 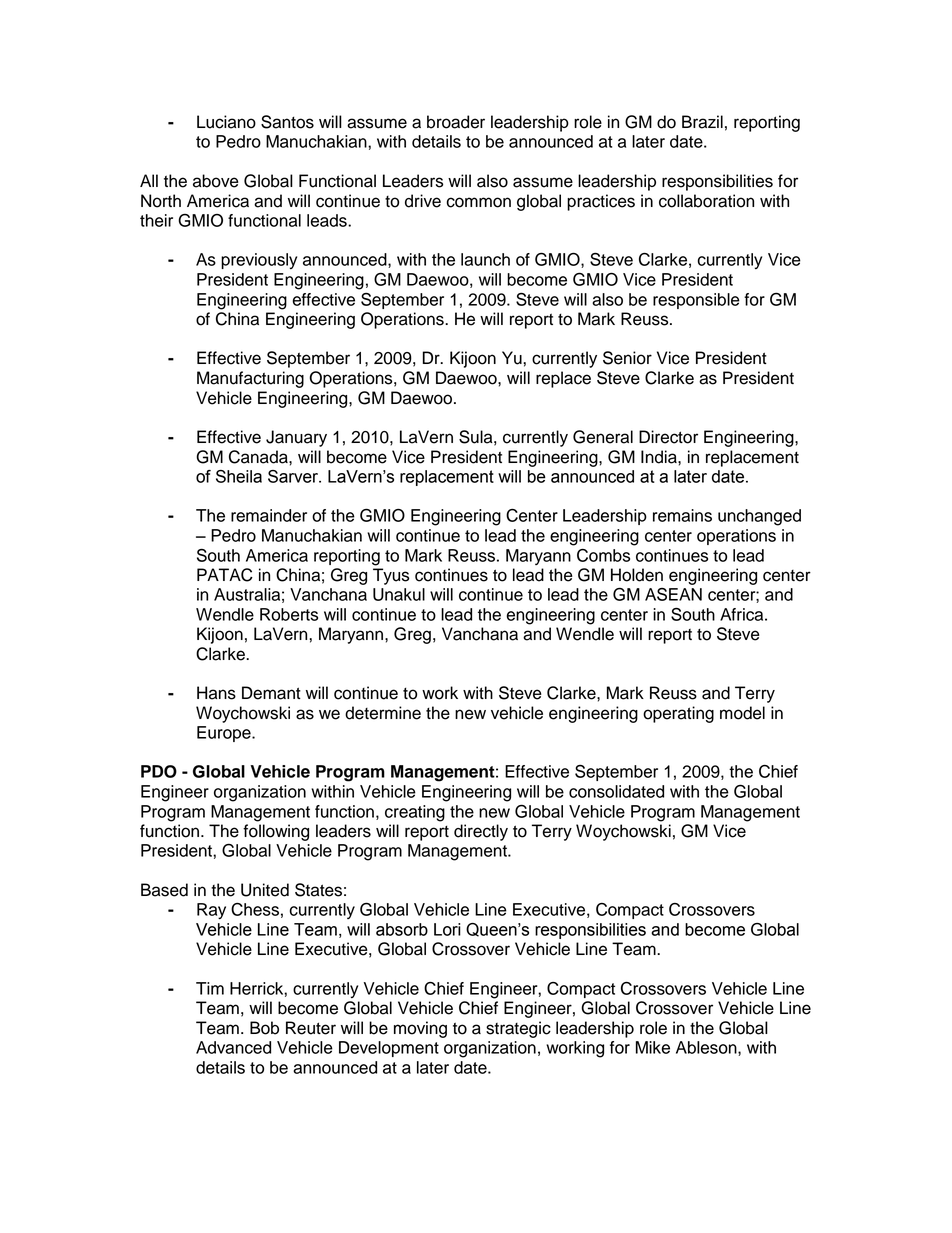 What do you see at coordinates (289, 614) in the screenshot?
I see `Roberts` at bounding box center [289, 614].
